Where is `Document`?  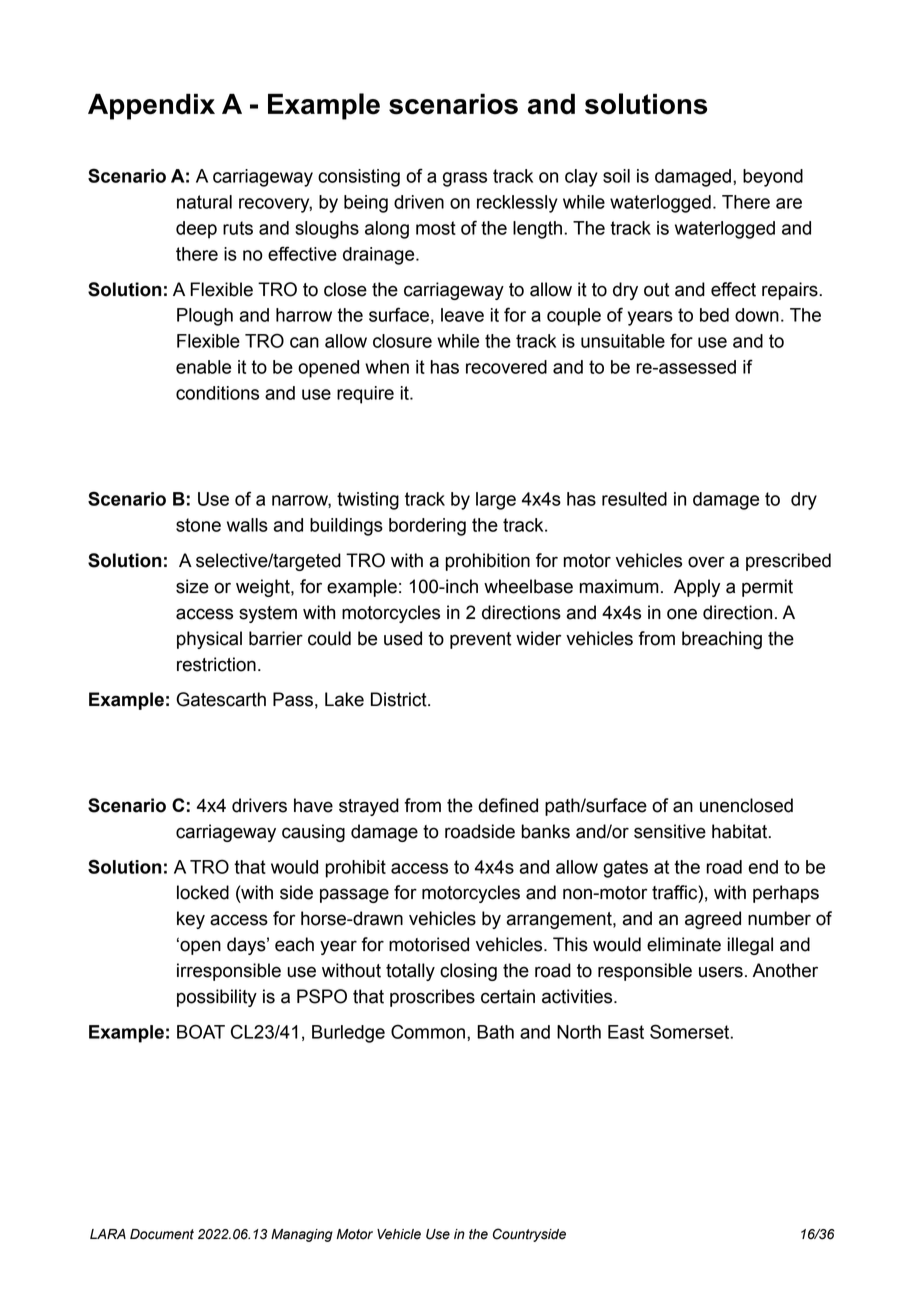
Document is located at coordinates (162, 1234).
